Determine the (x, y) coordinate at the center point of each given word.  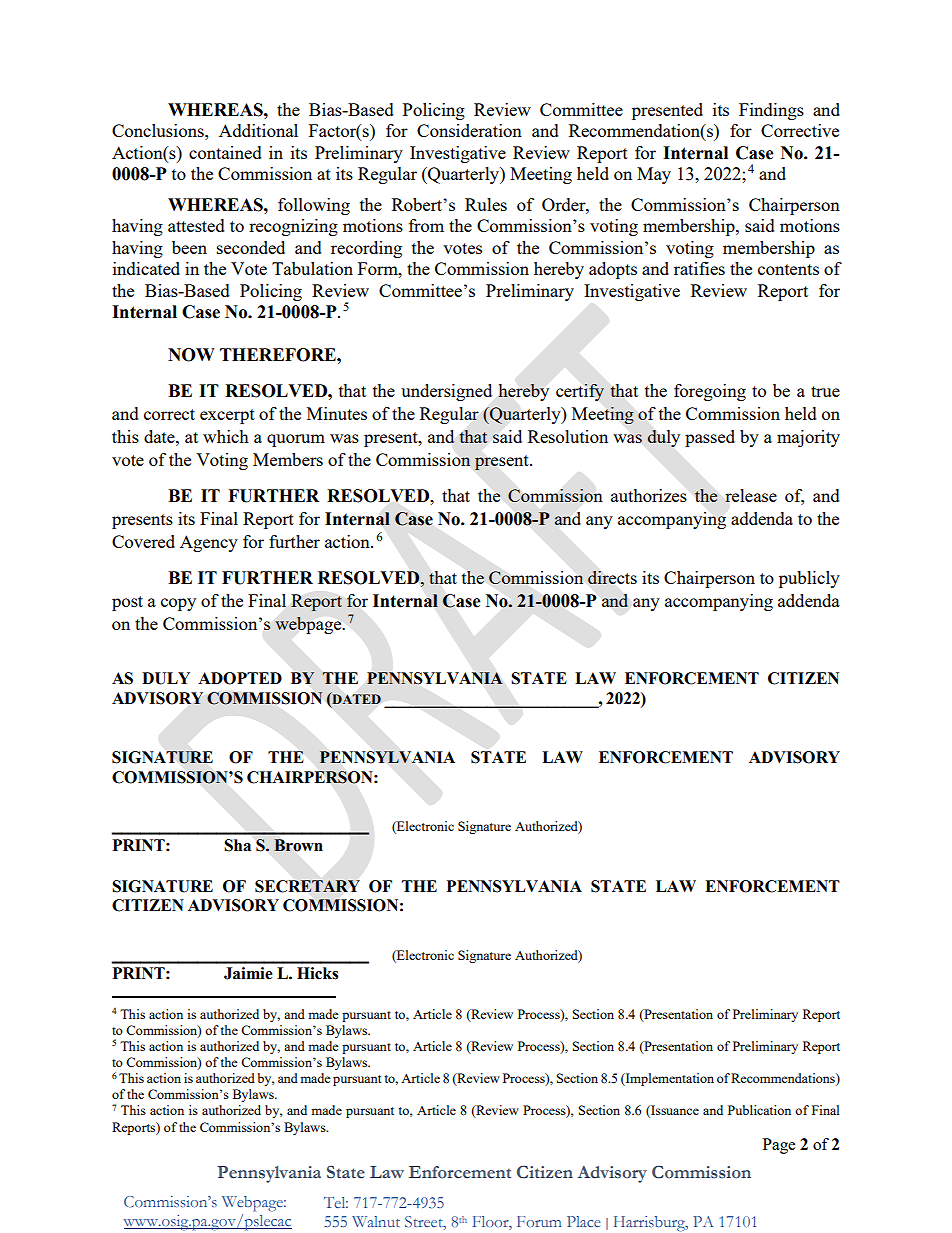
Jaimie (248, 973)
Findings (771, 111)
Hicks (317, 973)
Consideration (469, 130)
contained (225, 152)
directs (612, 577)
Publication (759, 1110)
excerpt (227, 416)
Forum (539, 1221)
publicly (809, 579)
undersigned (446, 392)
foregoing (710, 392)
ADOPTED (240, 678)
